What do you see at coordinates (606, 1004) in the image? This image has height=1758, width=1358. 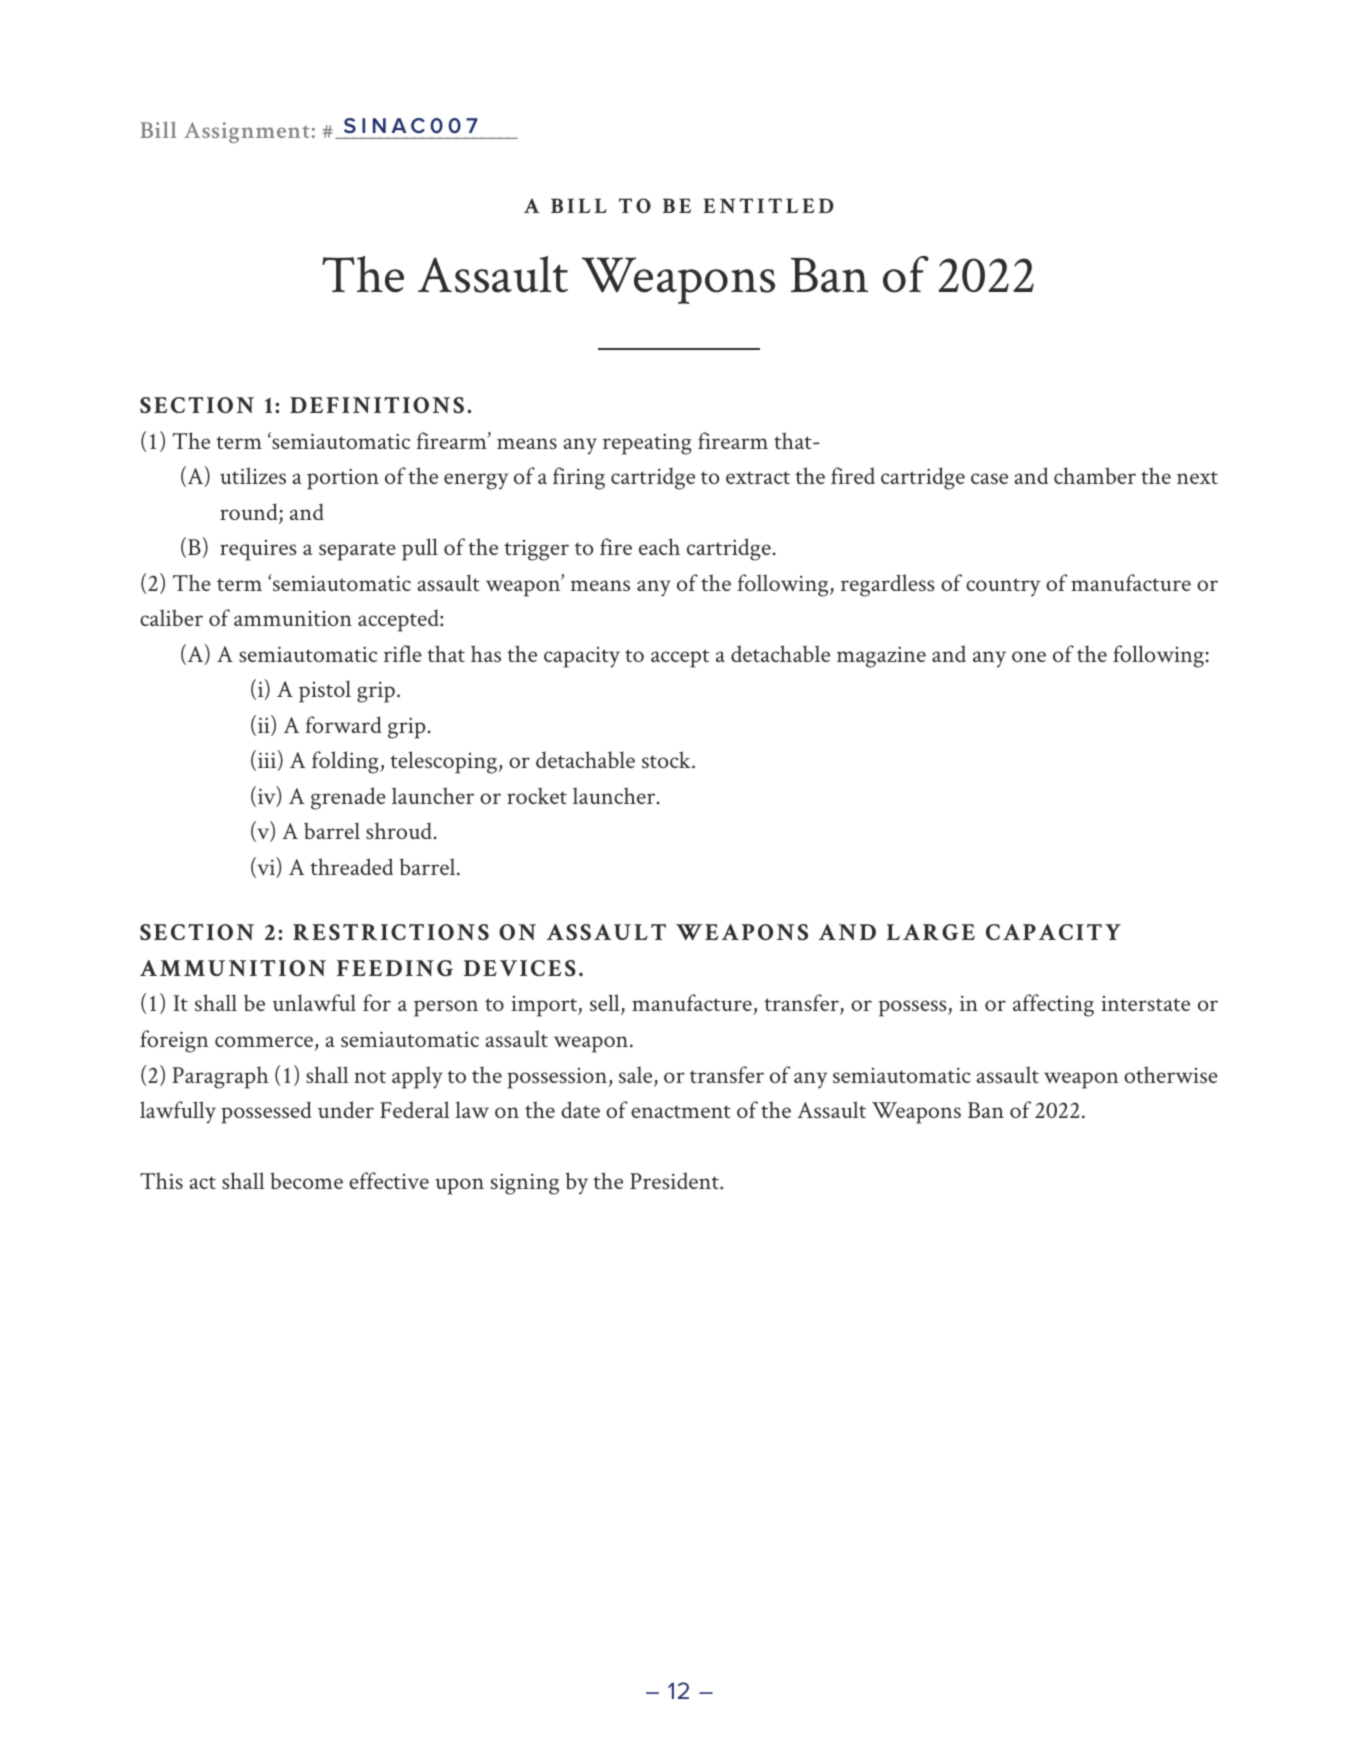 I see `sell` at bounding box center [606, 1004].
